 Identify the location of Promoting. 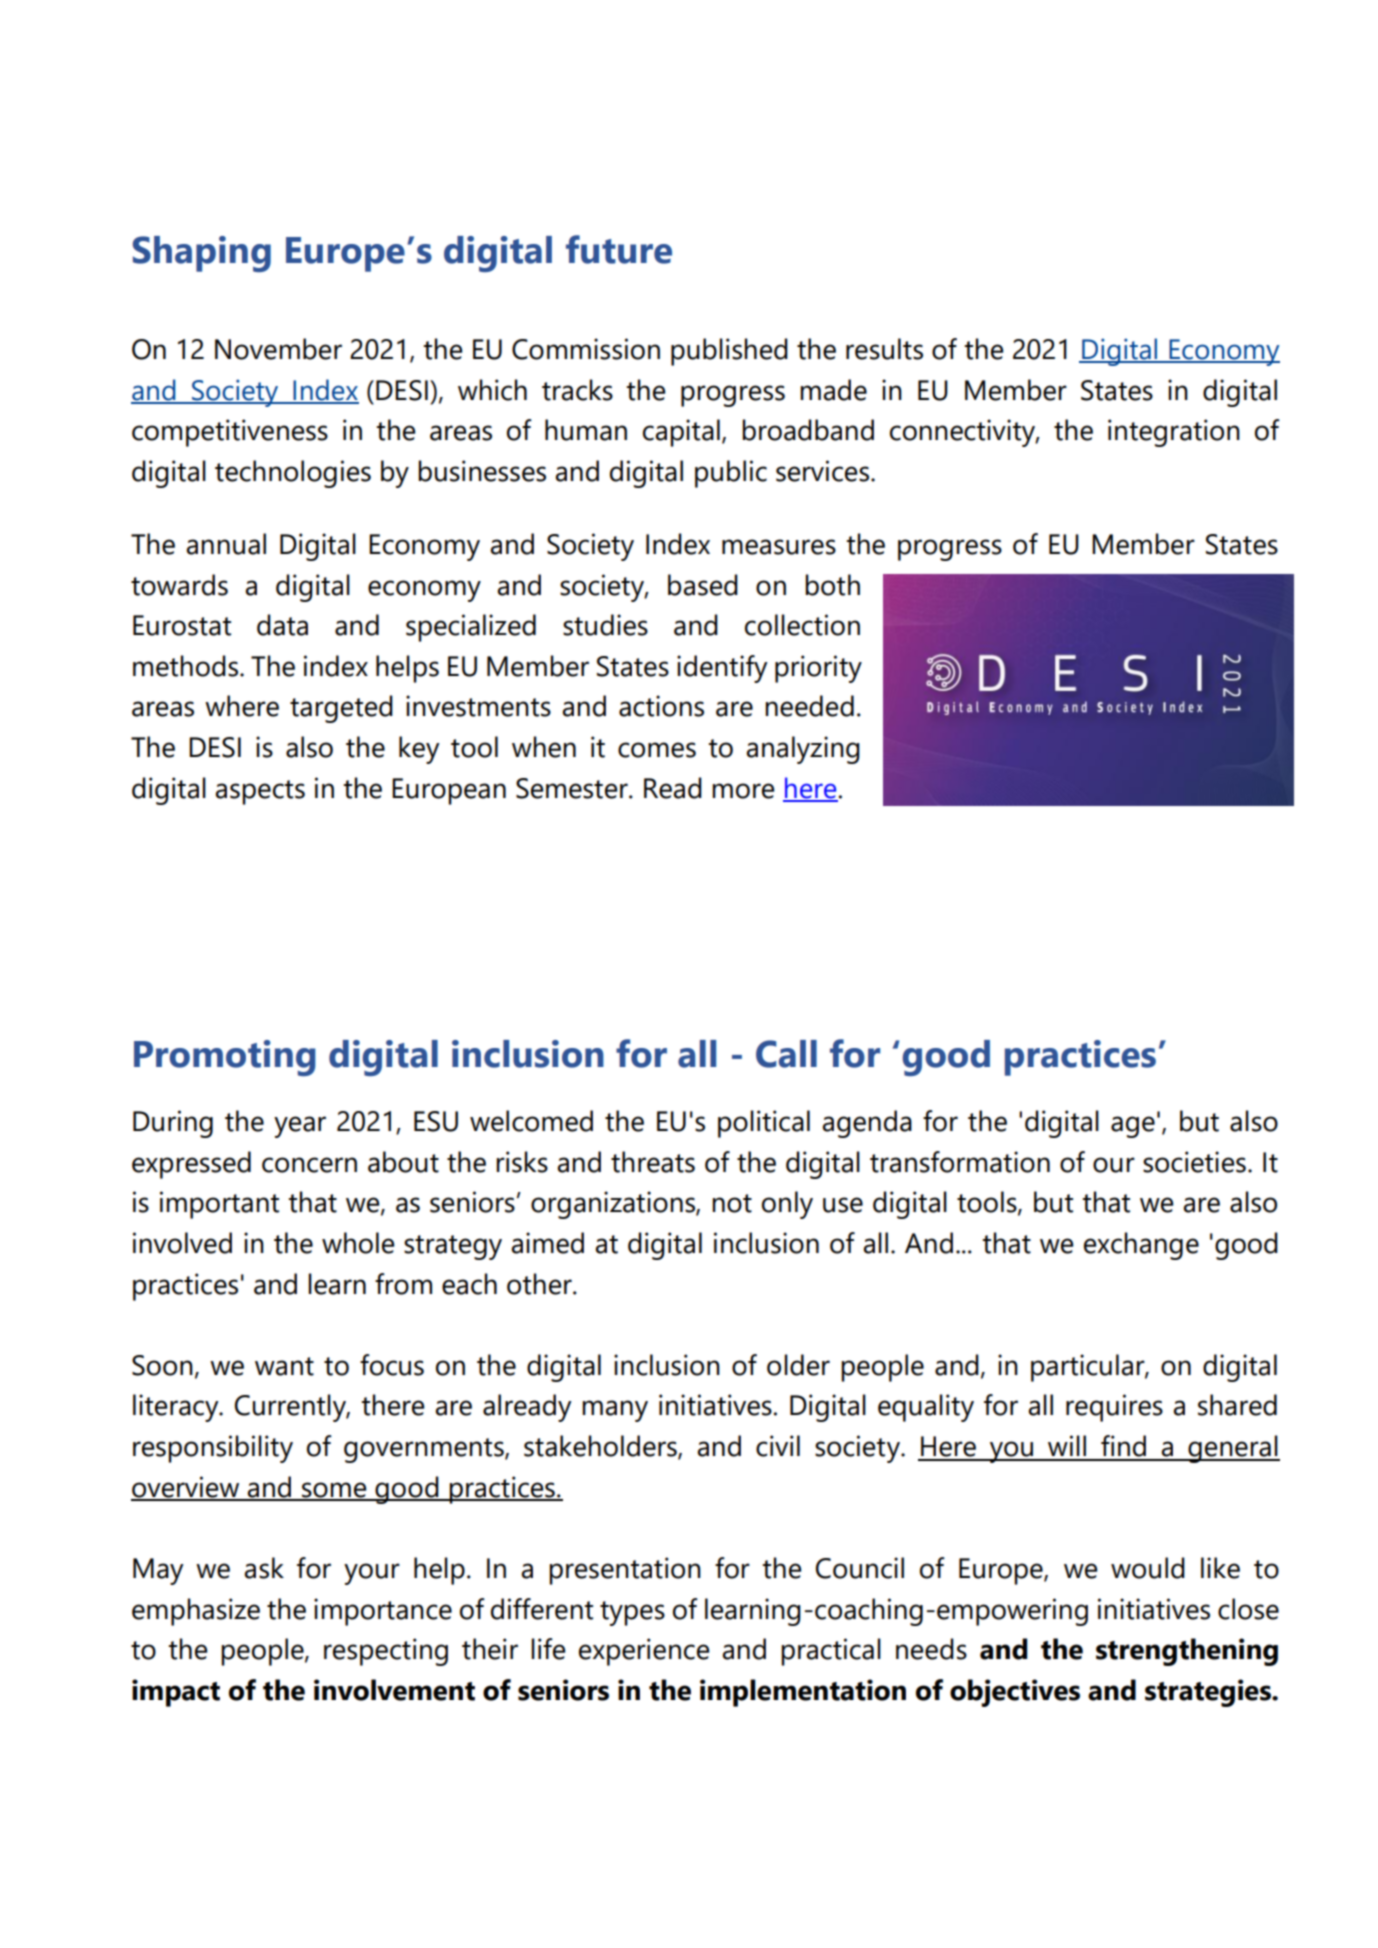
(225, 1058).
